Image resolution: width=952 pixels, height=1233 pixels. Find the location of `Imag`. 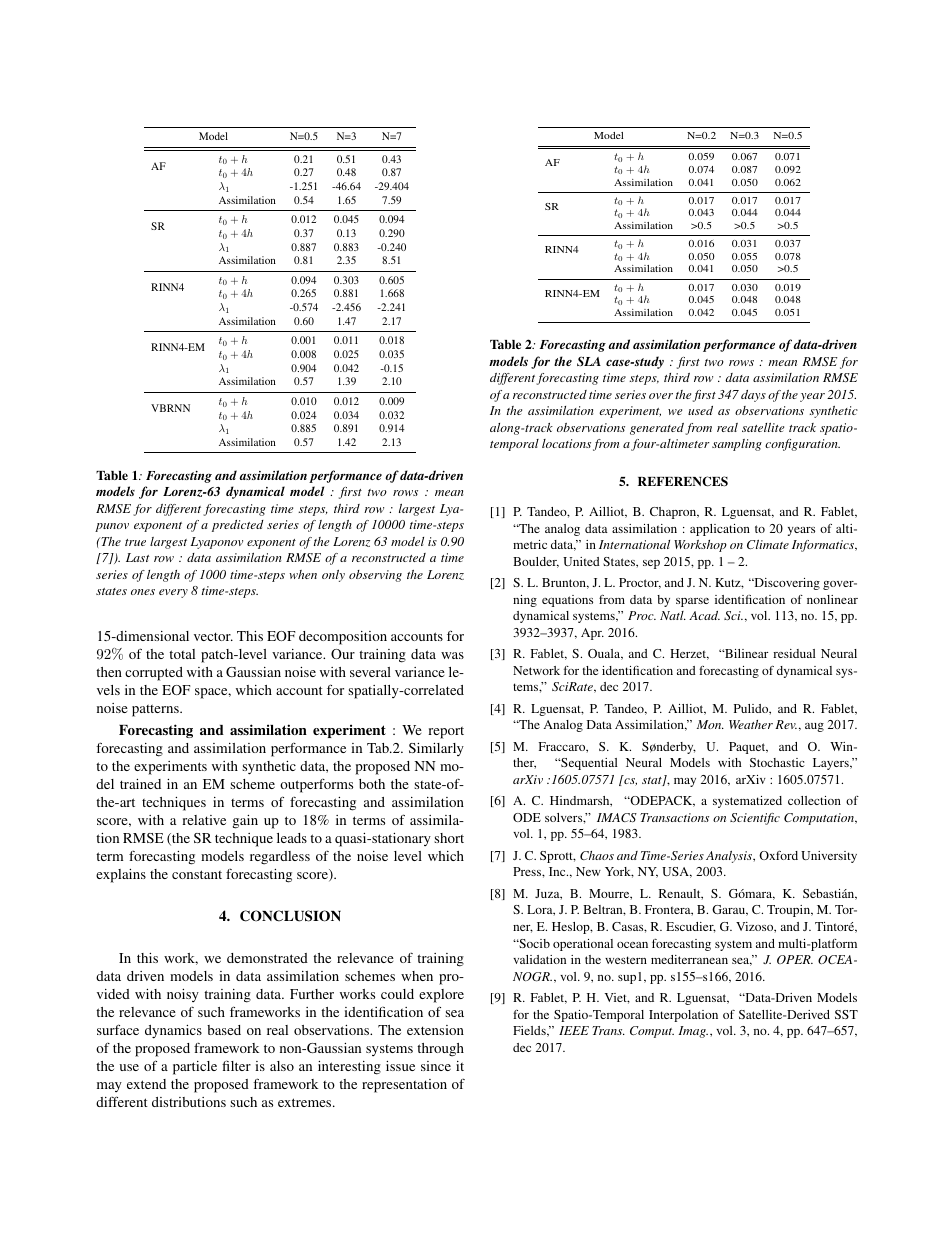

Imag is located at coordinates (693, 1032).
